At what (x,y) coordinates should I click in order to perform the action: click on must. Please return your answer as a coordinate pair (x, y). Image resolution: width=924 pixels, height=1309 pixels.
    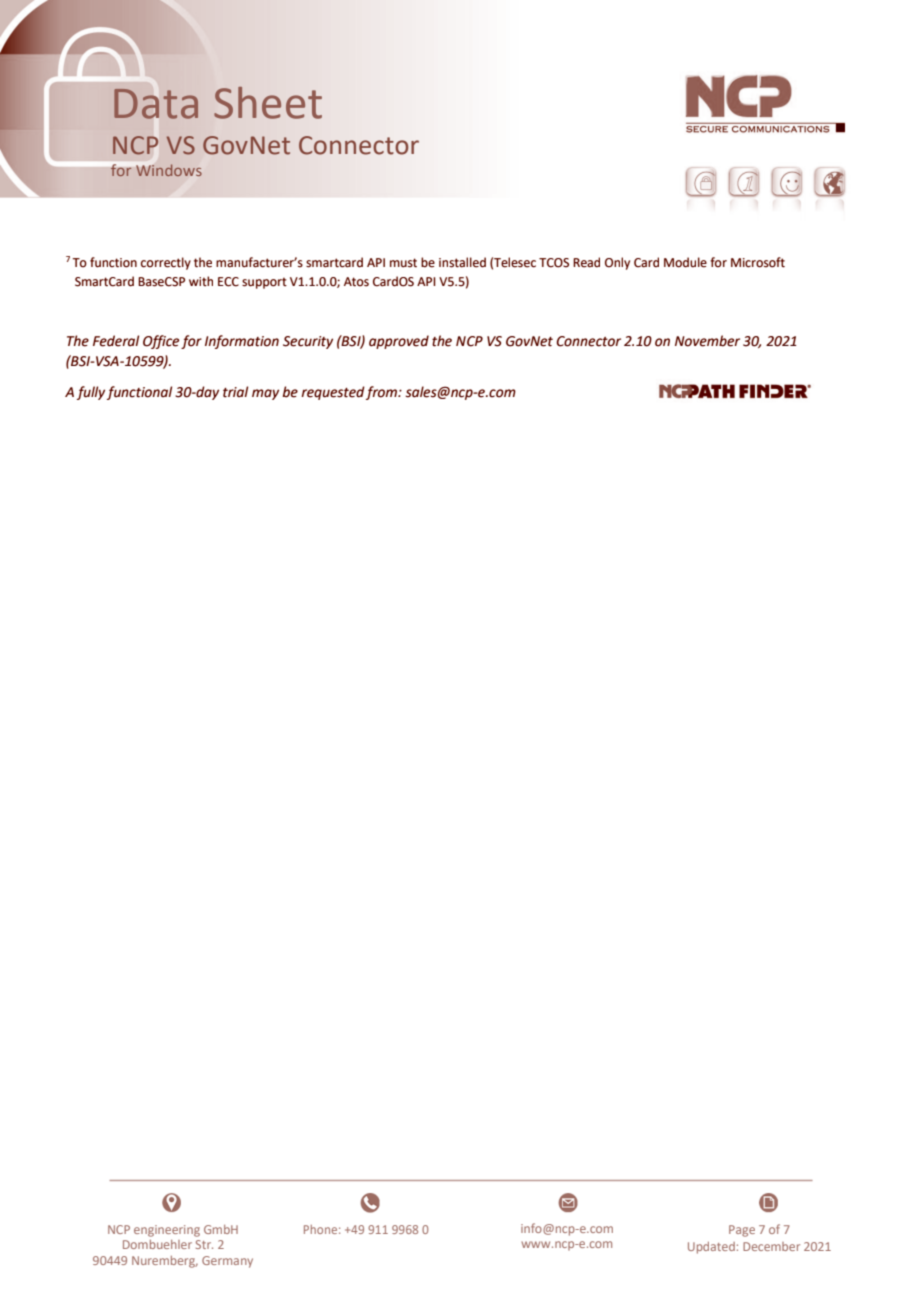
    Looking at the image, I should click on (403, 263).
